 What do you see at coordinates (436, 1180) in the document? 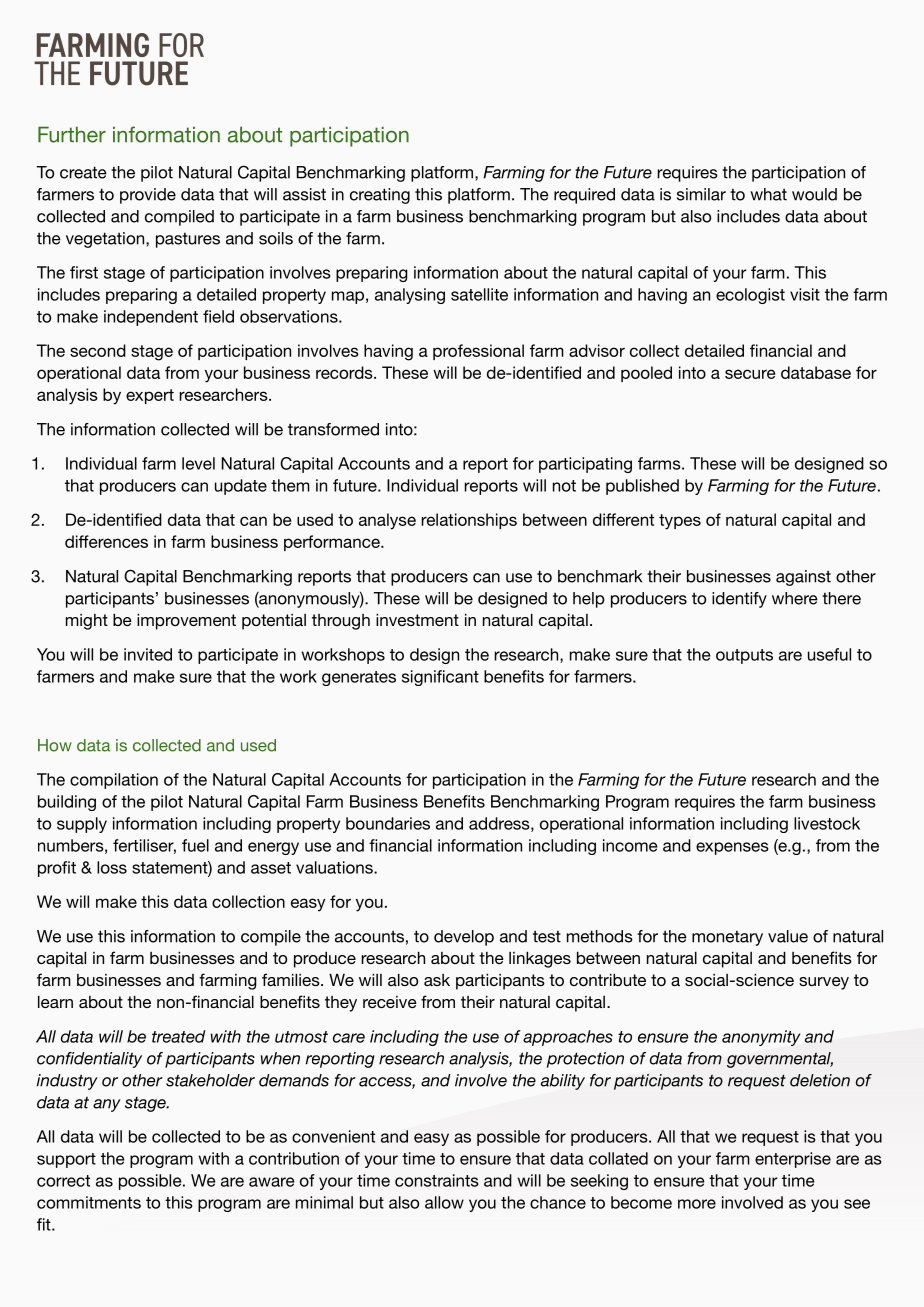
I see `constraints` at bounding box center [436, 1180].
